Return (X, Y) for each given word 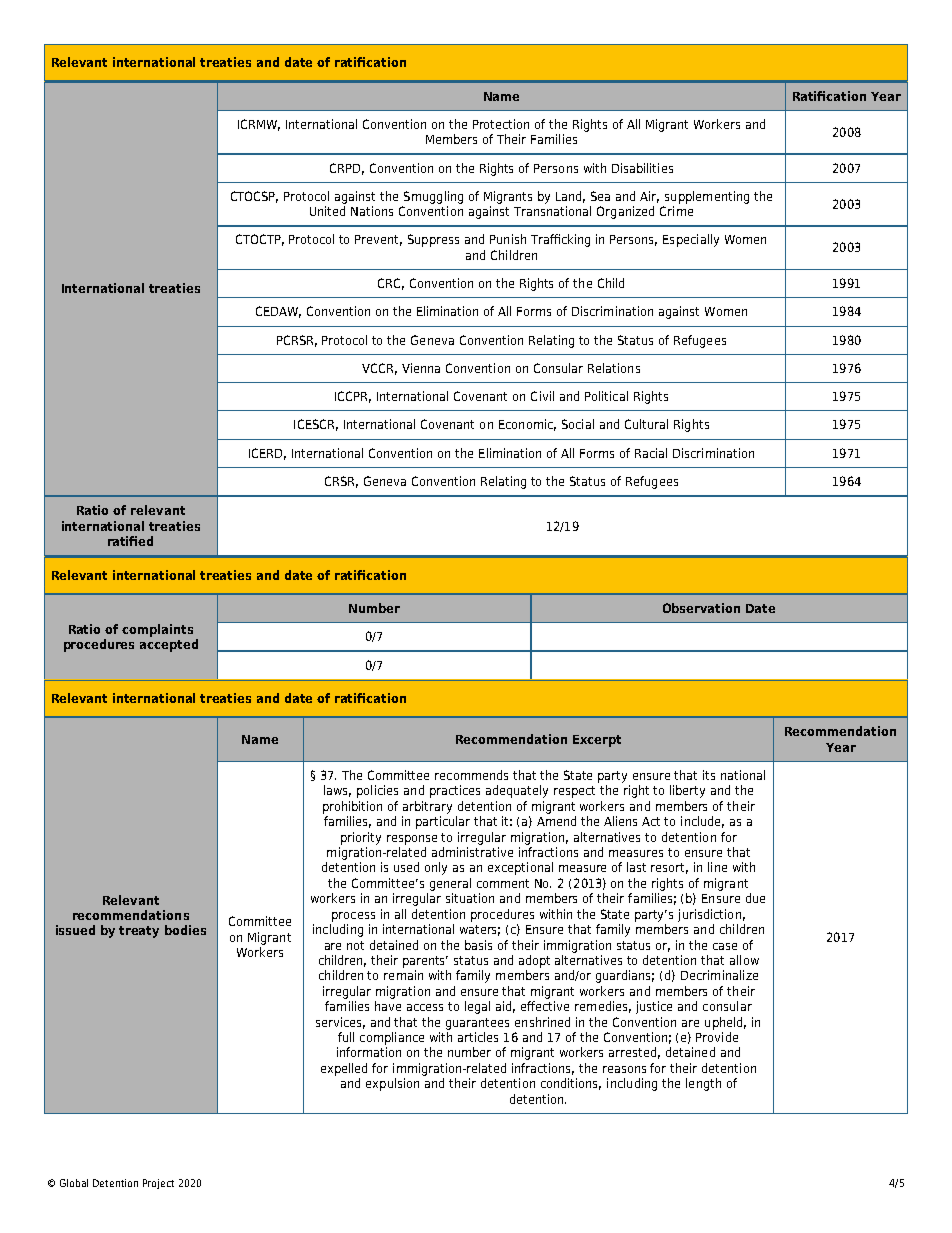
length (703, 1084)
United (327, 211)
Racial (651, 453)
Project (158, 1184)
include (702, 822)
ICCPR (353, 397)
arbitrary (427, 807)
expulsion (392, 1084)
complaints (157, 630)
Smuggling (433, 197)
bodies (185, 930)
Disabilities (642, 168)
